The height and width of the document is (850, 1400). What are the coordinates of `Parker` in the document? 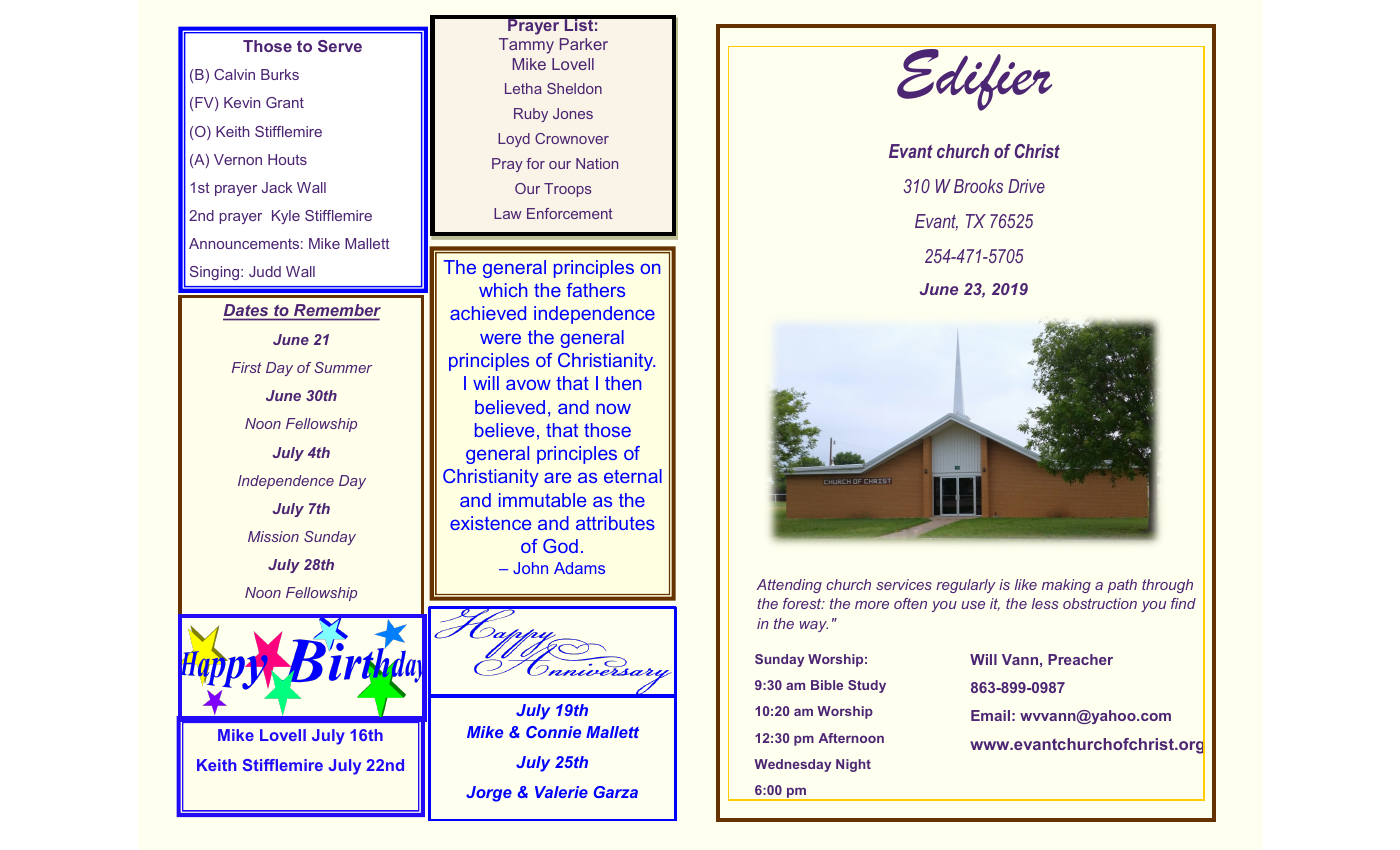 It's located at (584, 44).
